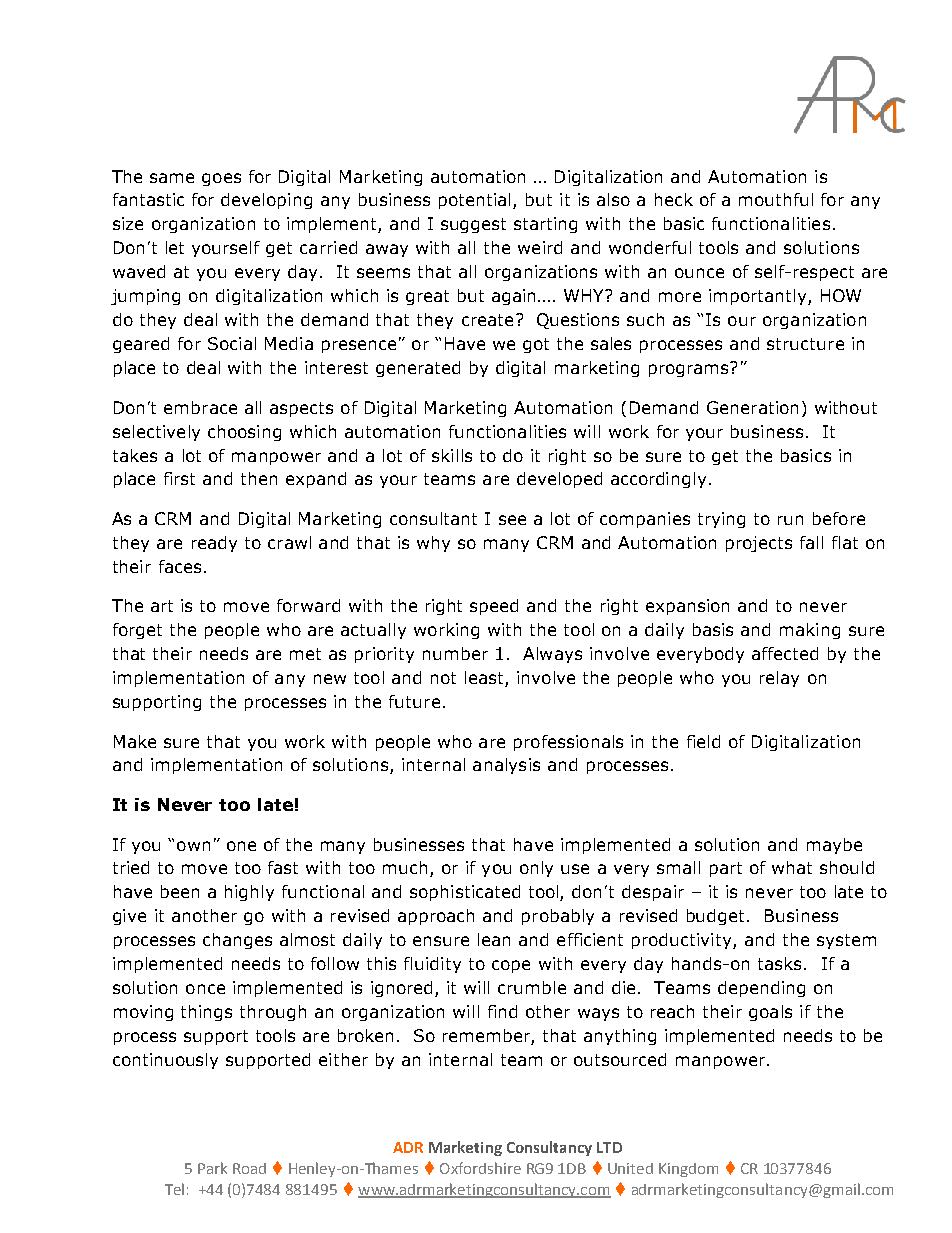  What do you see at coordinates (776, 199) in the screenshot?
I see `mouthful` at bounding box center [776, 199].
